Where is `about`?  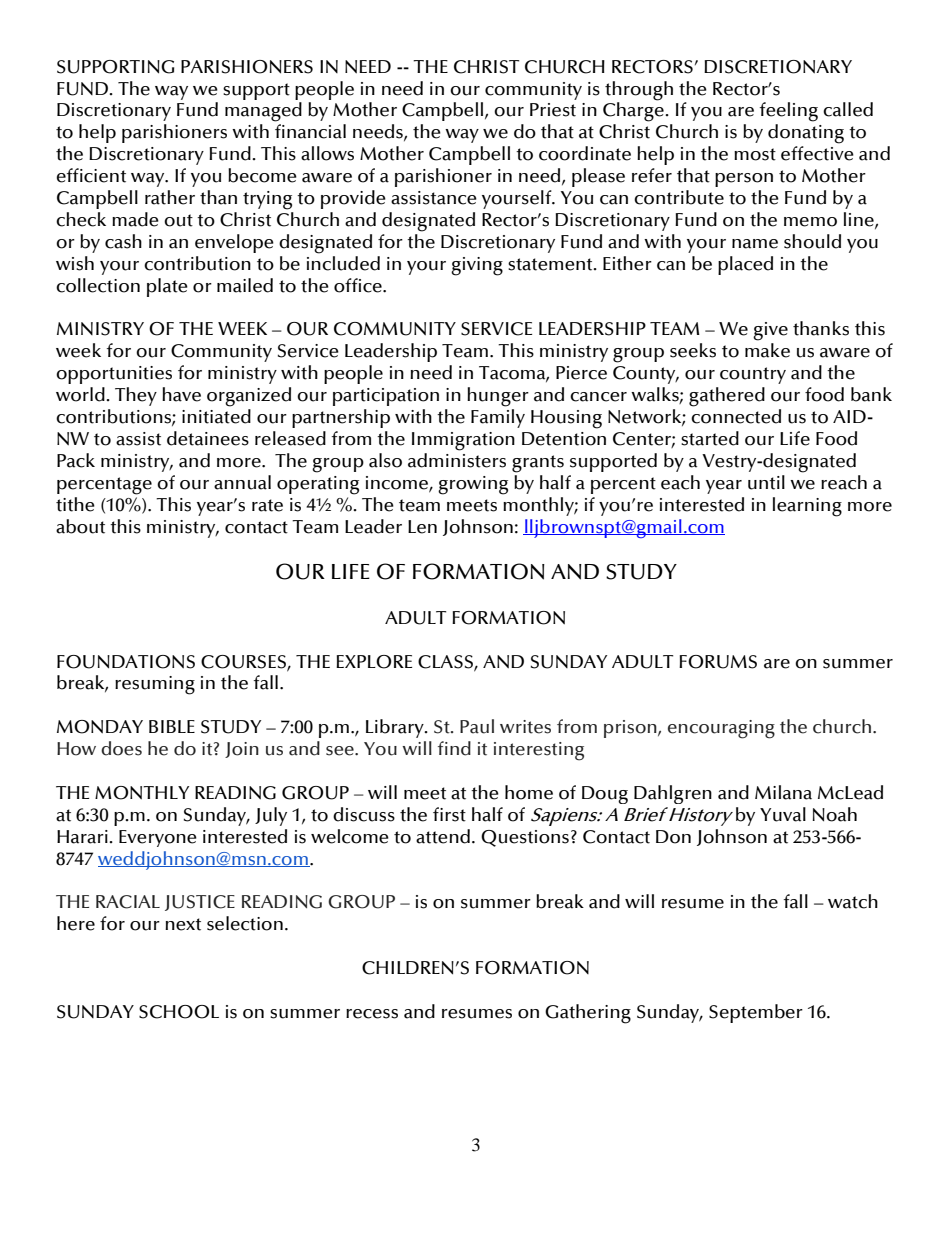 about is located at coordinates (80, 526).
